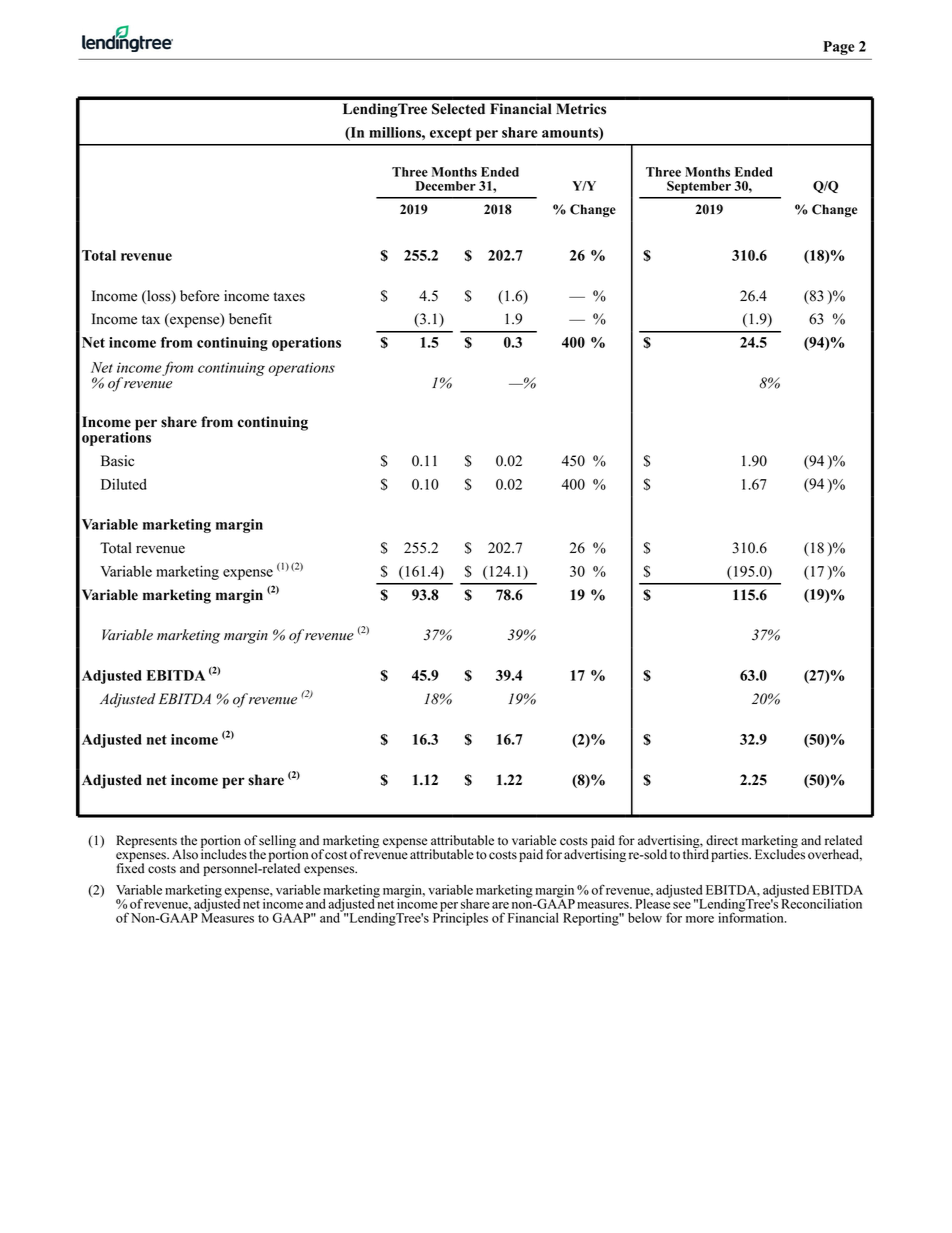 The width and height of the screenshot is (952, 1233). What do you see at coordinates (458, 109) in the screenshot?
I see `Selected` at bounding box center [458, 109].
